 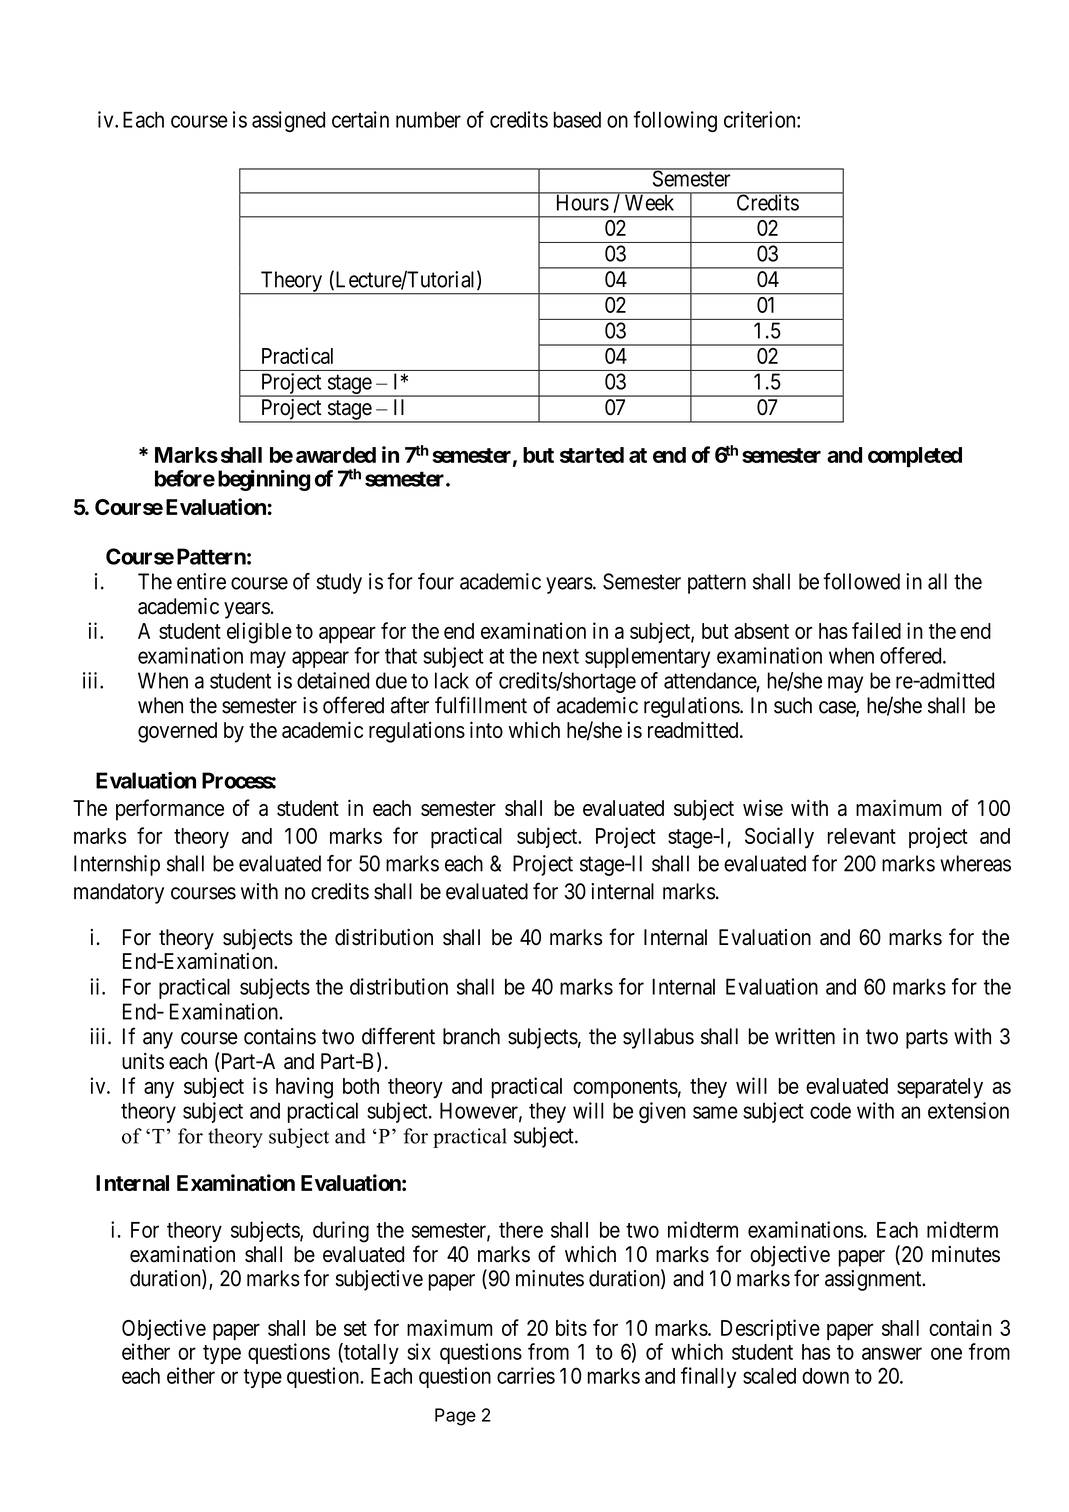 What do you see at coordinates (892, 1353) in the page?
I see `answer` at bounding box center [892, 1353].
